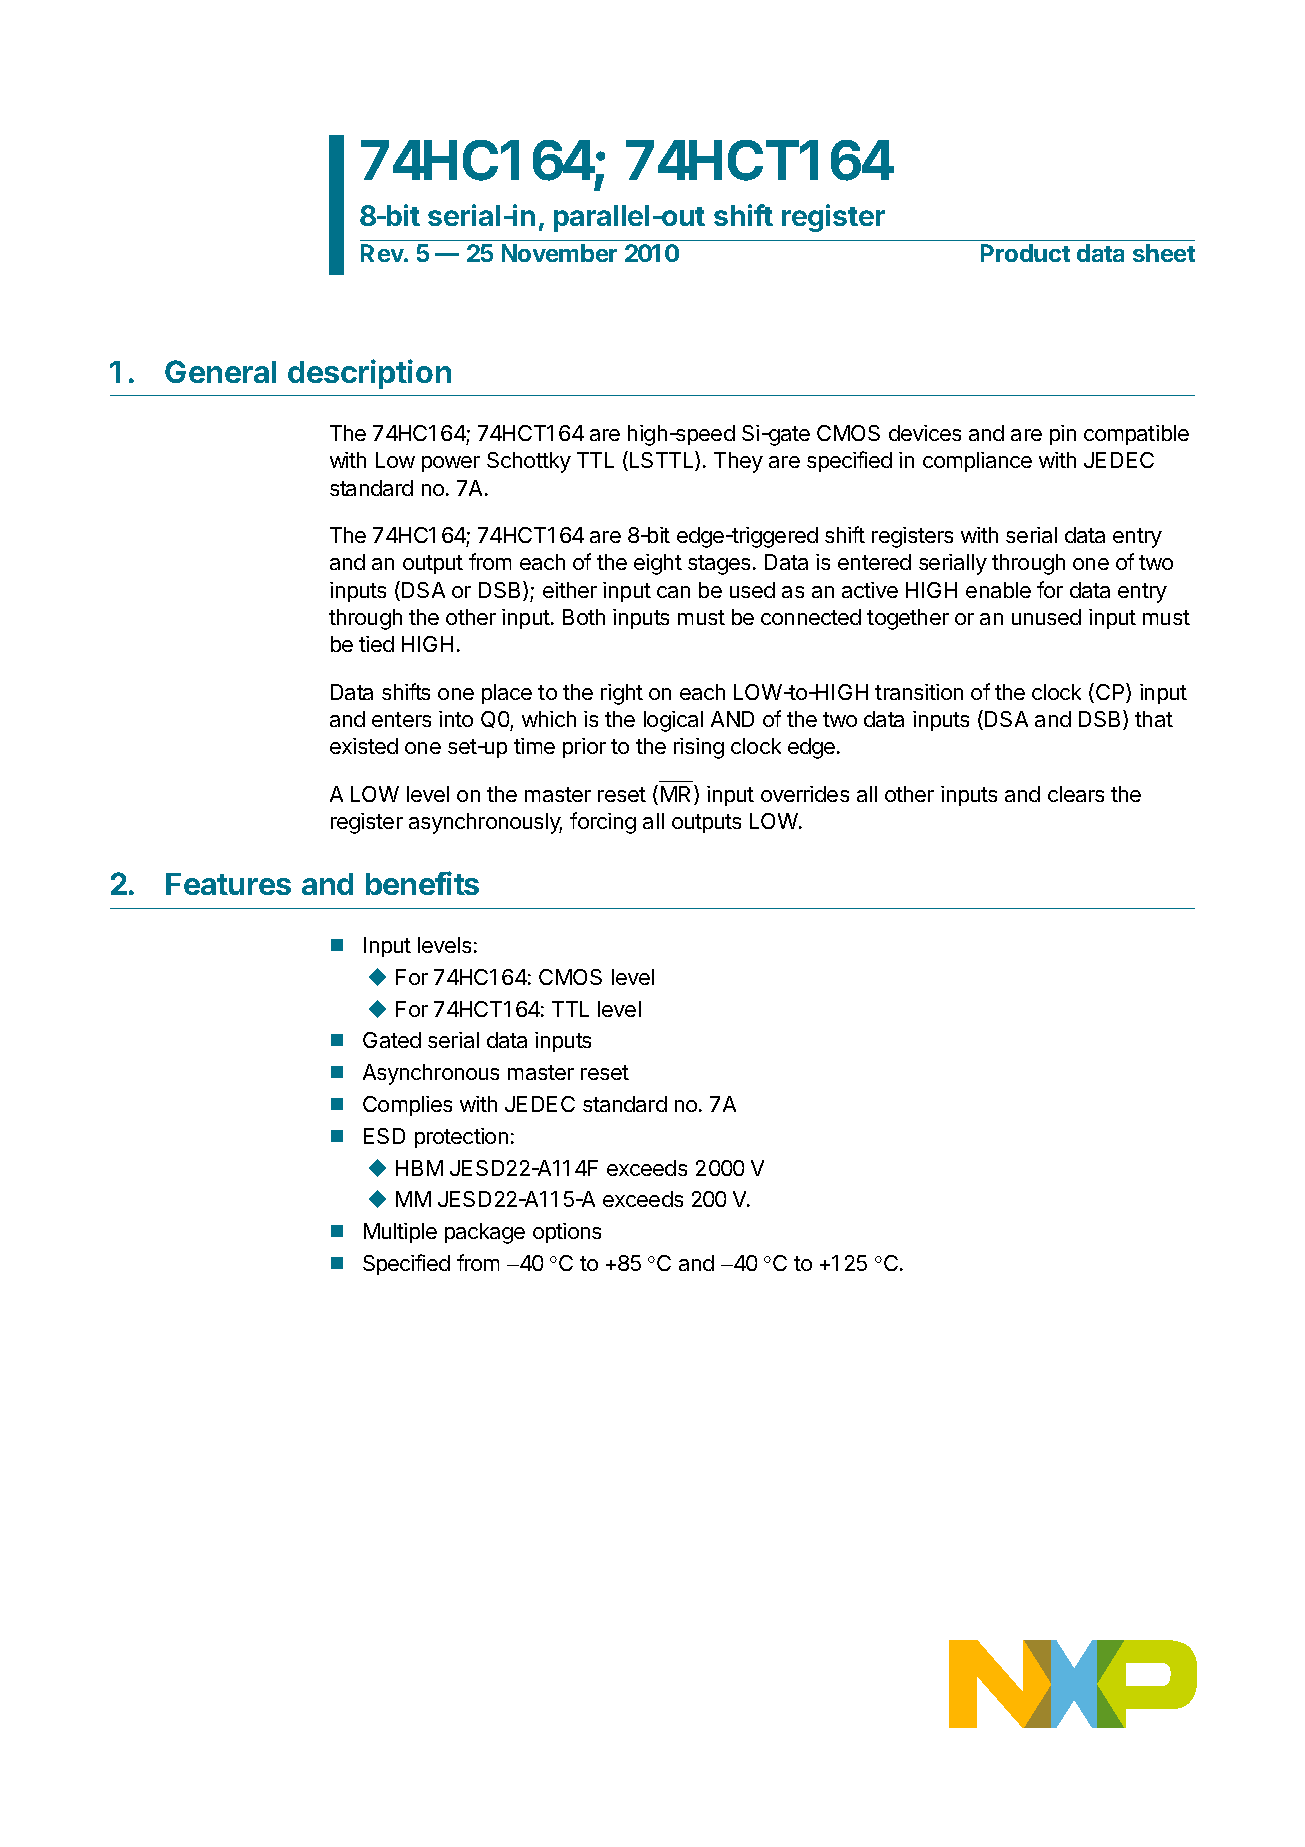 The width and height of the screenshot is (1305, 1847). What do you see at coordinates (400, 1233) in the screenshot?
I see `Multiple` at bounding box center [400, 1233].
